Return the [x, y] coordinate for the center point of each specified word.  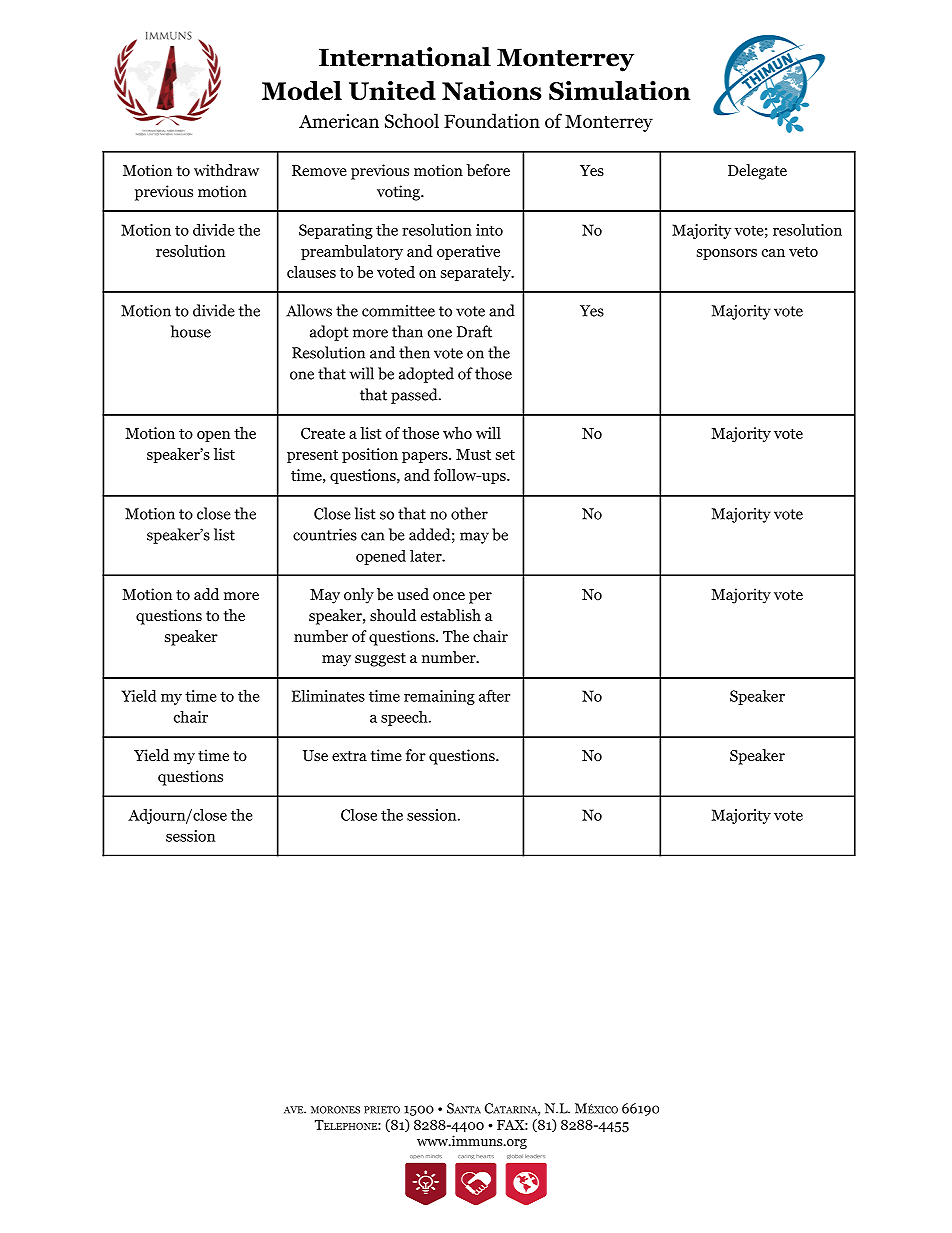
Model [302, 90]
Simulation [619, 91]
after [494, 695]
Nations [491, 90]
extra [349, 756]
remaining [439, 697]
